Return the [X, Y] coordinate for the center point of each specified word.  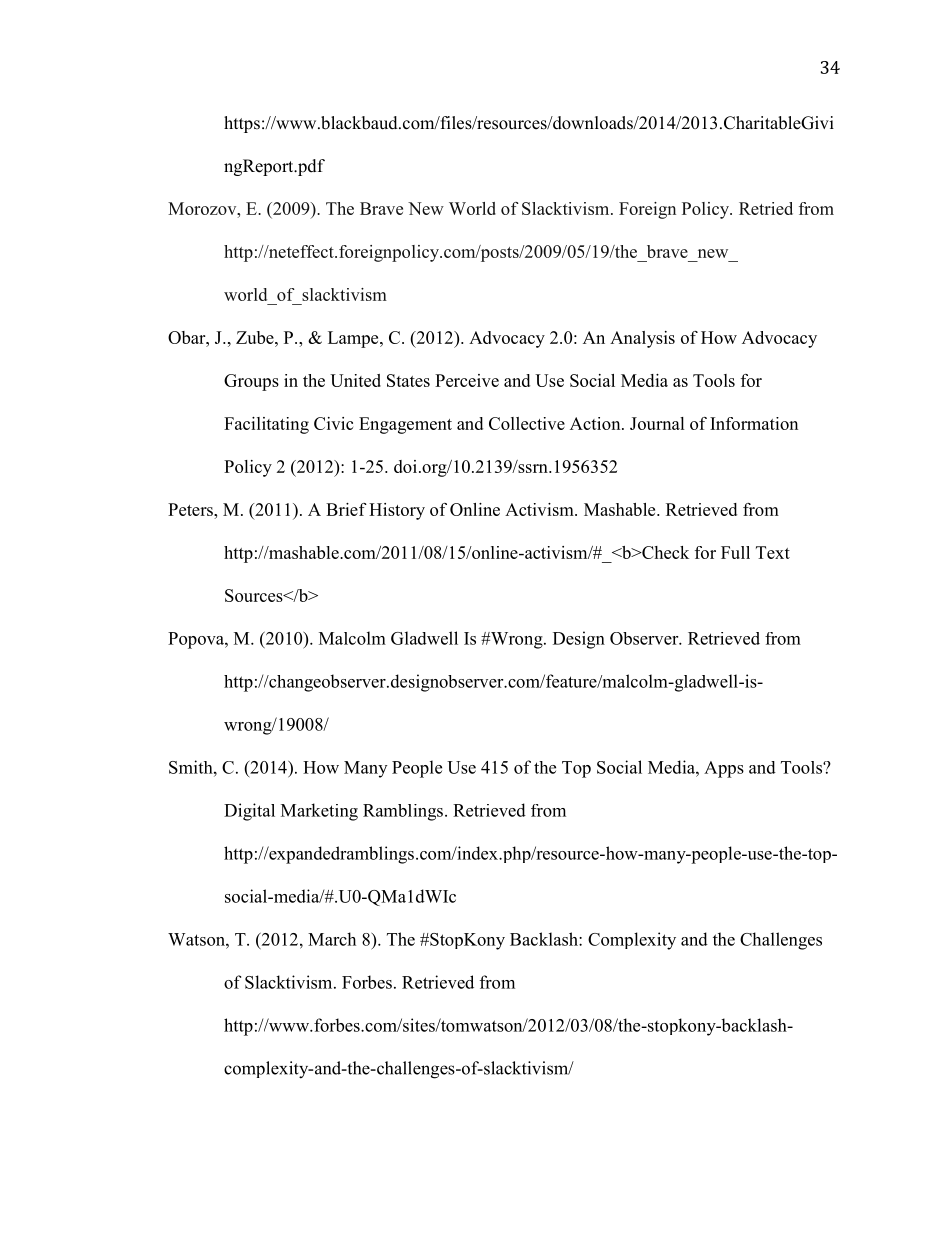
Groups [251, 382]
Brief [346, 509]
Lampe [354, 339]
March [332, 939]
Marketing [319, 812]
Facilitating [266, 425]
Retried [766, 208]
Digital [249, 812]
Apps [724, 769]
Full [735, 552]
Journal [657, 423]
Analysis [642, 339]
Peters [191, 509]
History [397, 511]
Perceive [467, 380]
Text [773, 552]
